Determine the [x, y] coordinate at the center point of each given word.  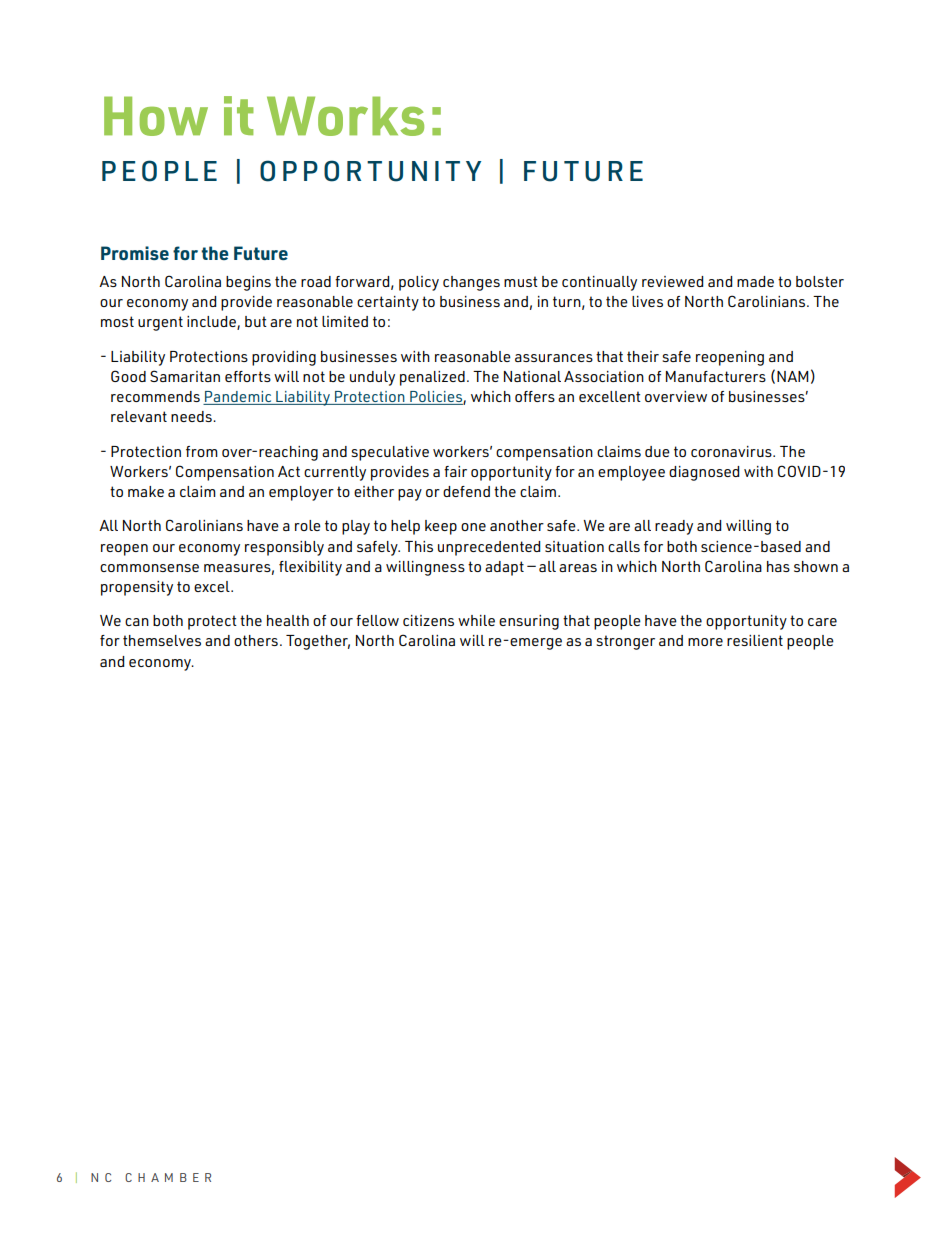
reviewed [672, 281]
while [476, 620]
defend [466, 491]
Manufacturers [716, 376]
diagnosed [704, 473]
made [755, 281]
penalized [432, 378]
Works [345, 116]
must [521, 281]
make [146, 491]
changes [471, 283]
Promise [135, 253]
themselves [162, 640]
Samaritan [185, 376]
